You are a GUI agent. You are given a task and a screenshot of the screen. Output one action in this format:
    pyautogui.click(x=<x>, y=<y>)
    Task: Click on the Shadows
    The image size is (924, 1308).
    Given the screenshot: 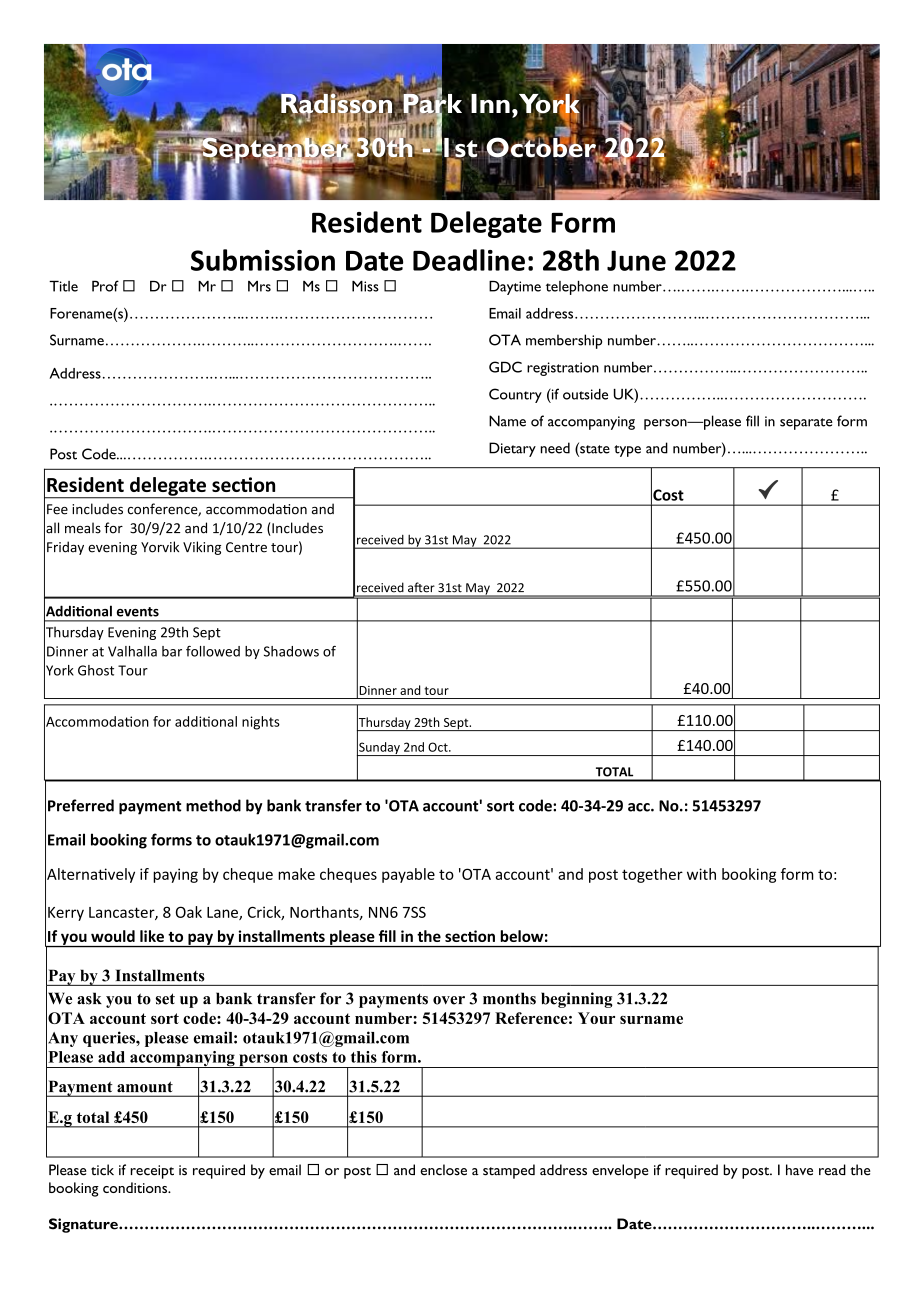 What is the action you would take?
    pyautogui.click(x=291, y=651)
